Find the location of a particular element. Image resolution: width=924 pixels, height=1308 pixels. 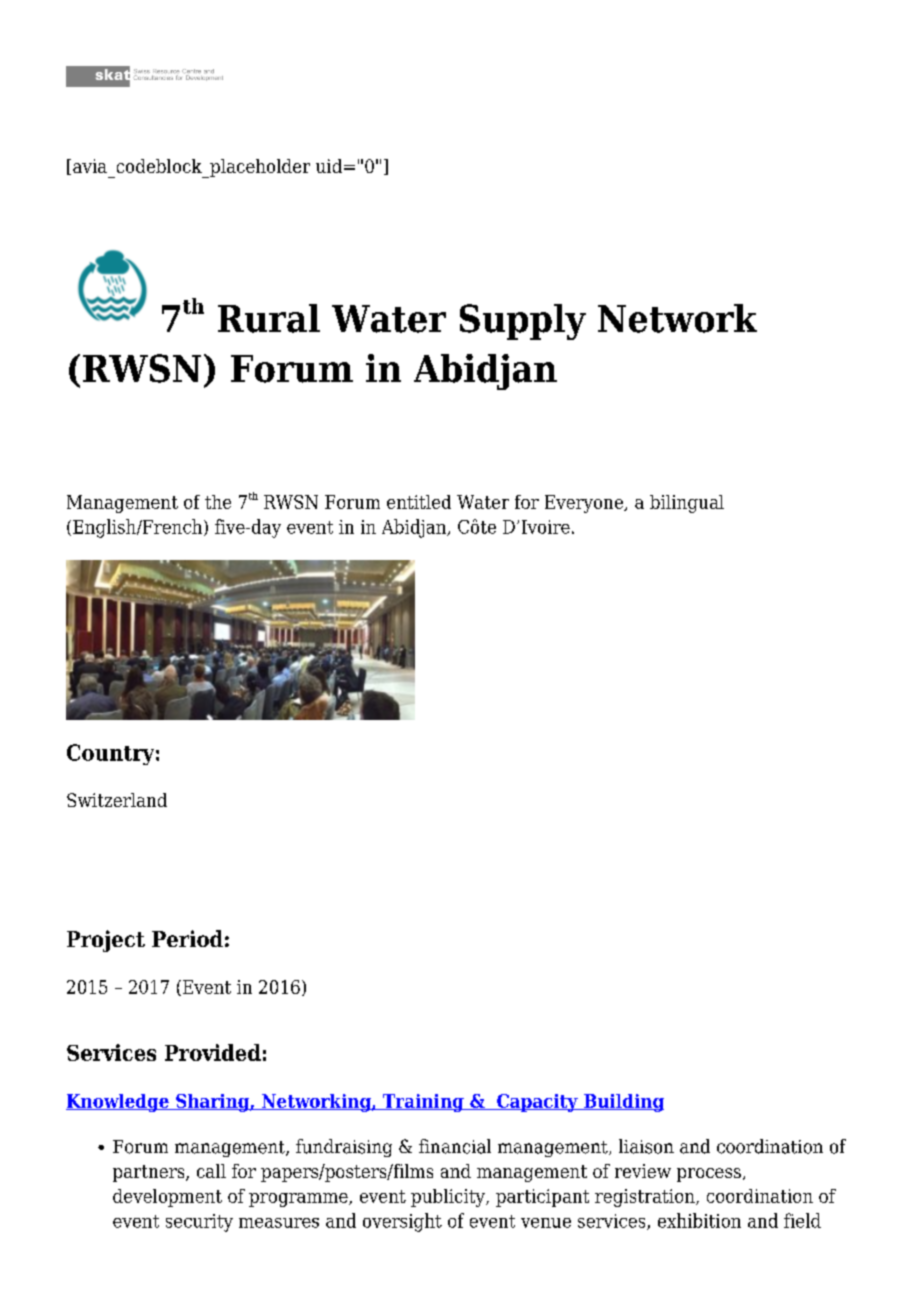

Rural is located at coordinates (269, 318).
